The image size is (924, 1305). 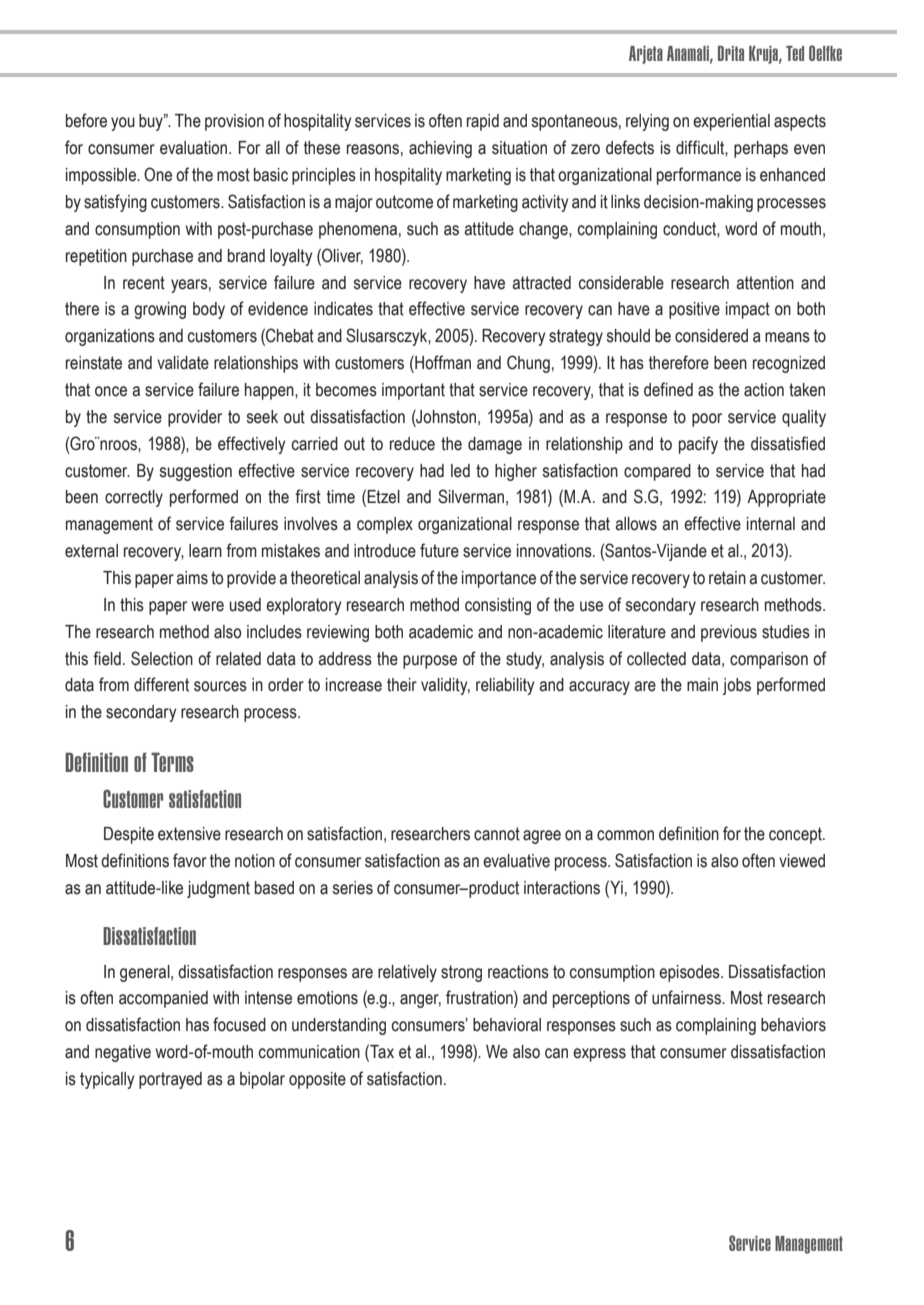 I want to click on behaviors, so click(x=793, y=1025).
